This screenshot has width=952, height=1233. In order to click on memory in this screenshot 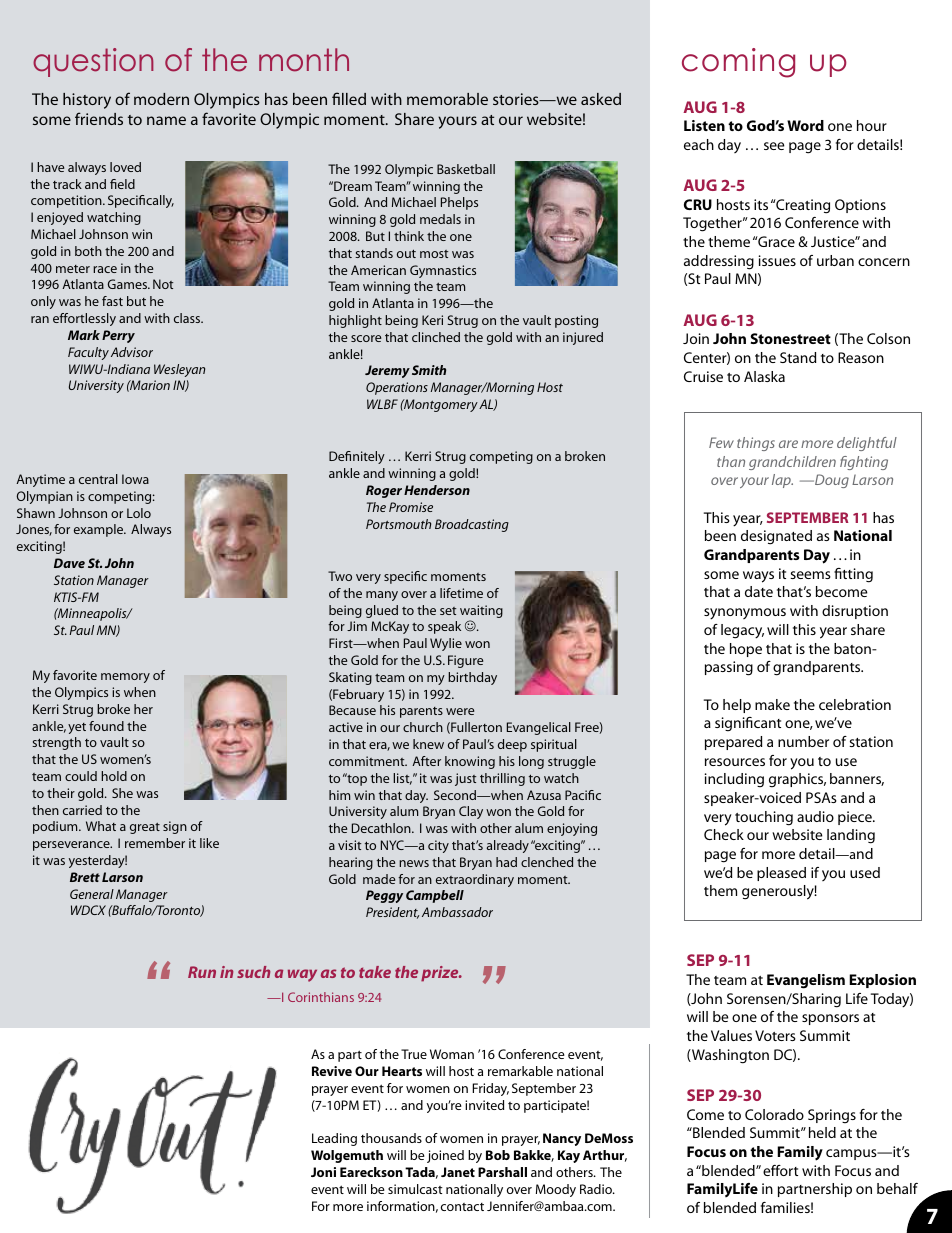, I will do `click(125, 678)`.
